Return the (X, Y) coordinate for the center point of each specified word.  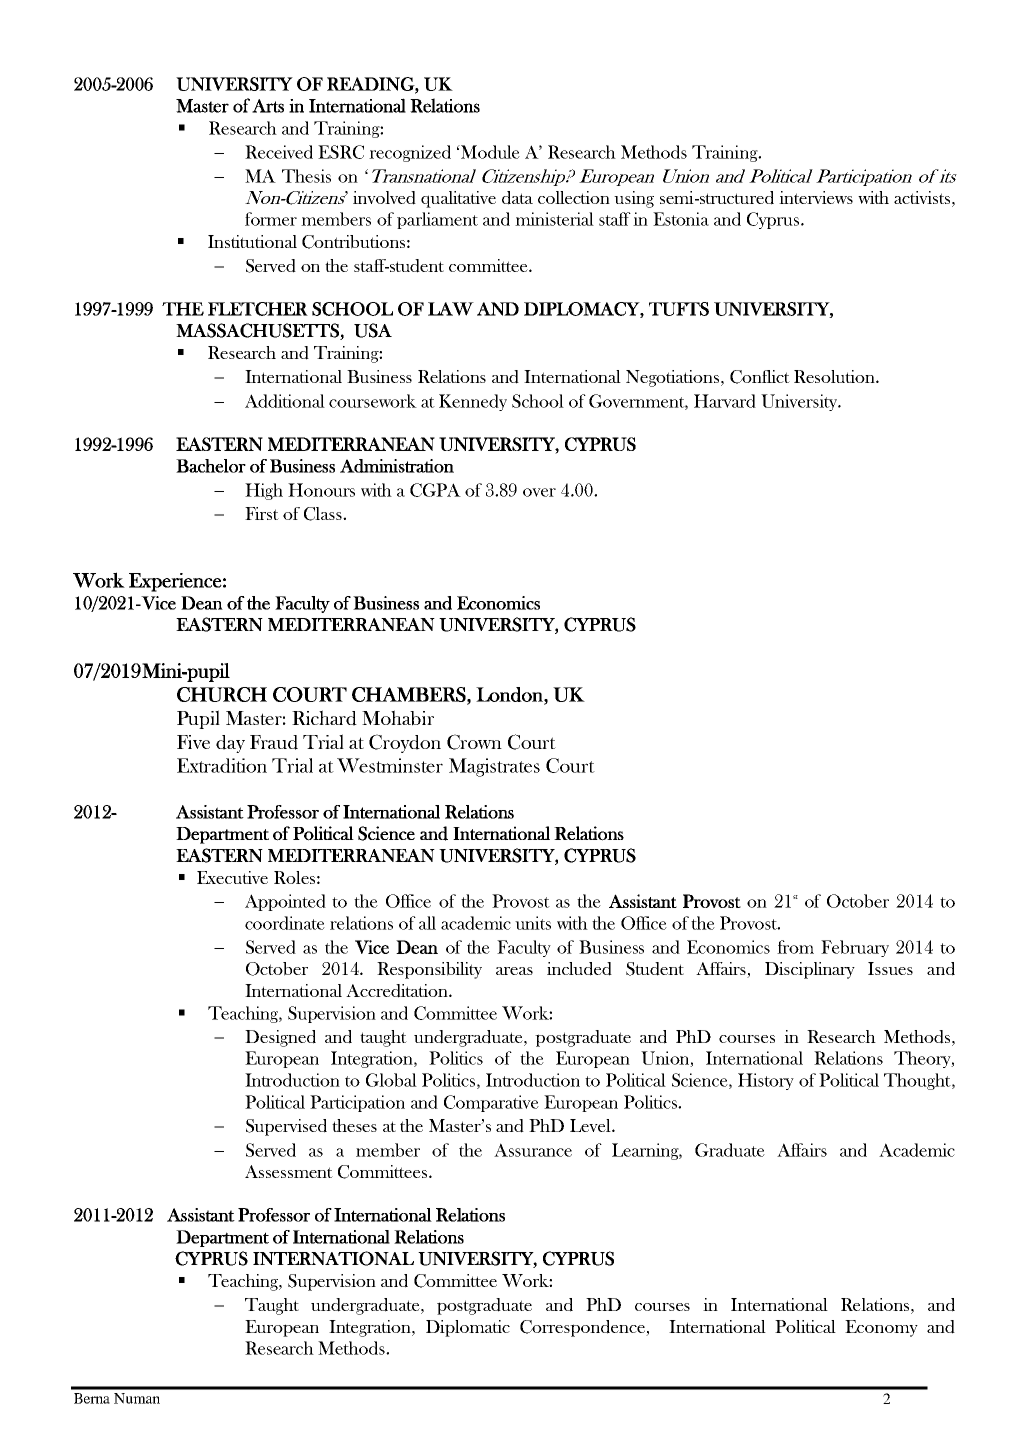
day (230, 744)
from (795, 947)
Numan (137, 1398)
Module (489, 152)
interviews (816, 197)
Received (279, 152)
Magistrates (494, 767)
